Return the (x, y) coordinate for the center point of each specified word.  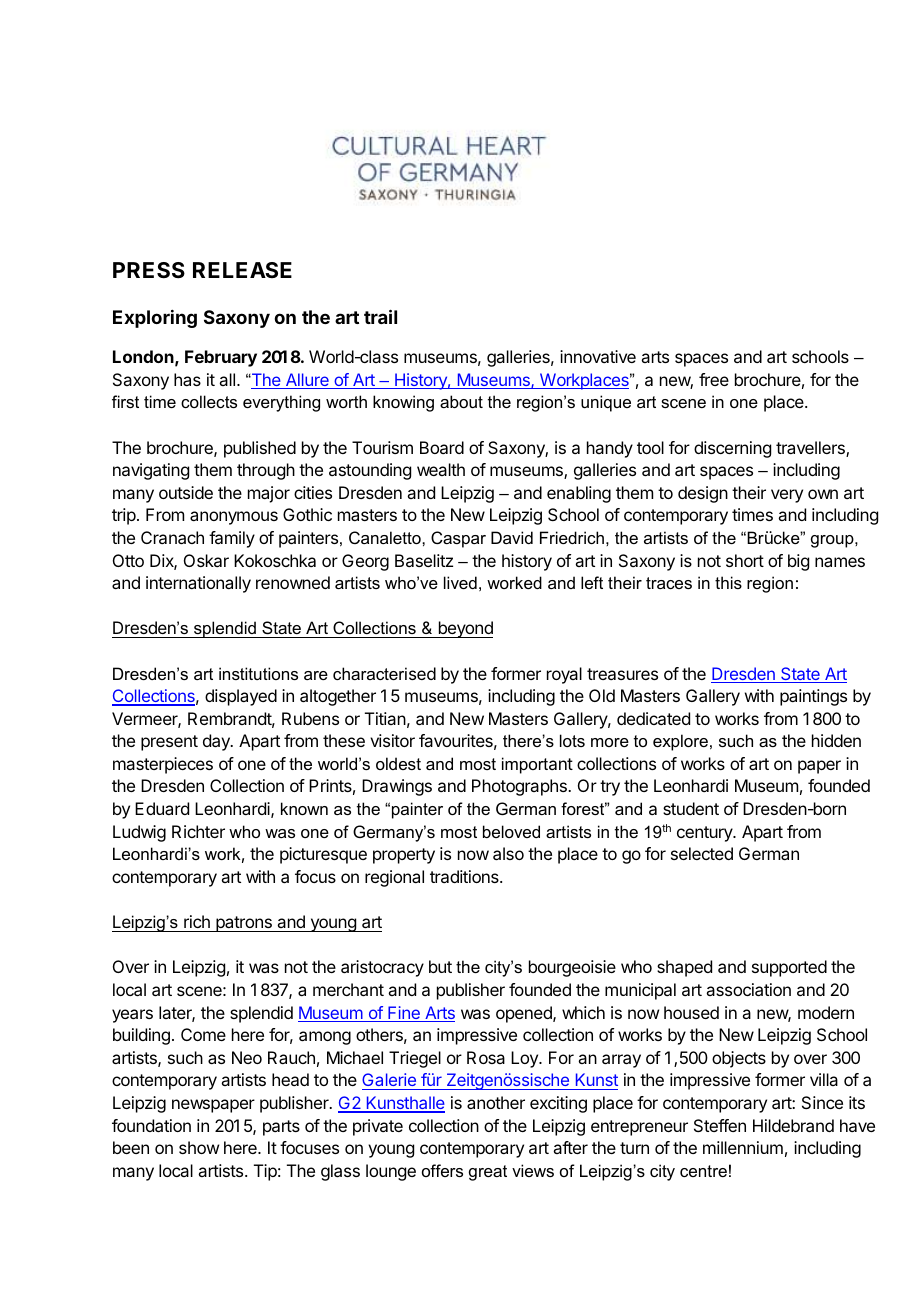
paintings (813, 697)
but (440, 966)
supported (789, 968)
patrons (244, 924)
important (537, 765)
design (703, 494)
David (512, 537)
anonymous (234, 518)
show (199, 1147)
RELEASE (242, 270)
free (714, 379)
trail (380, 316)
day (217, 742)
